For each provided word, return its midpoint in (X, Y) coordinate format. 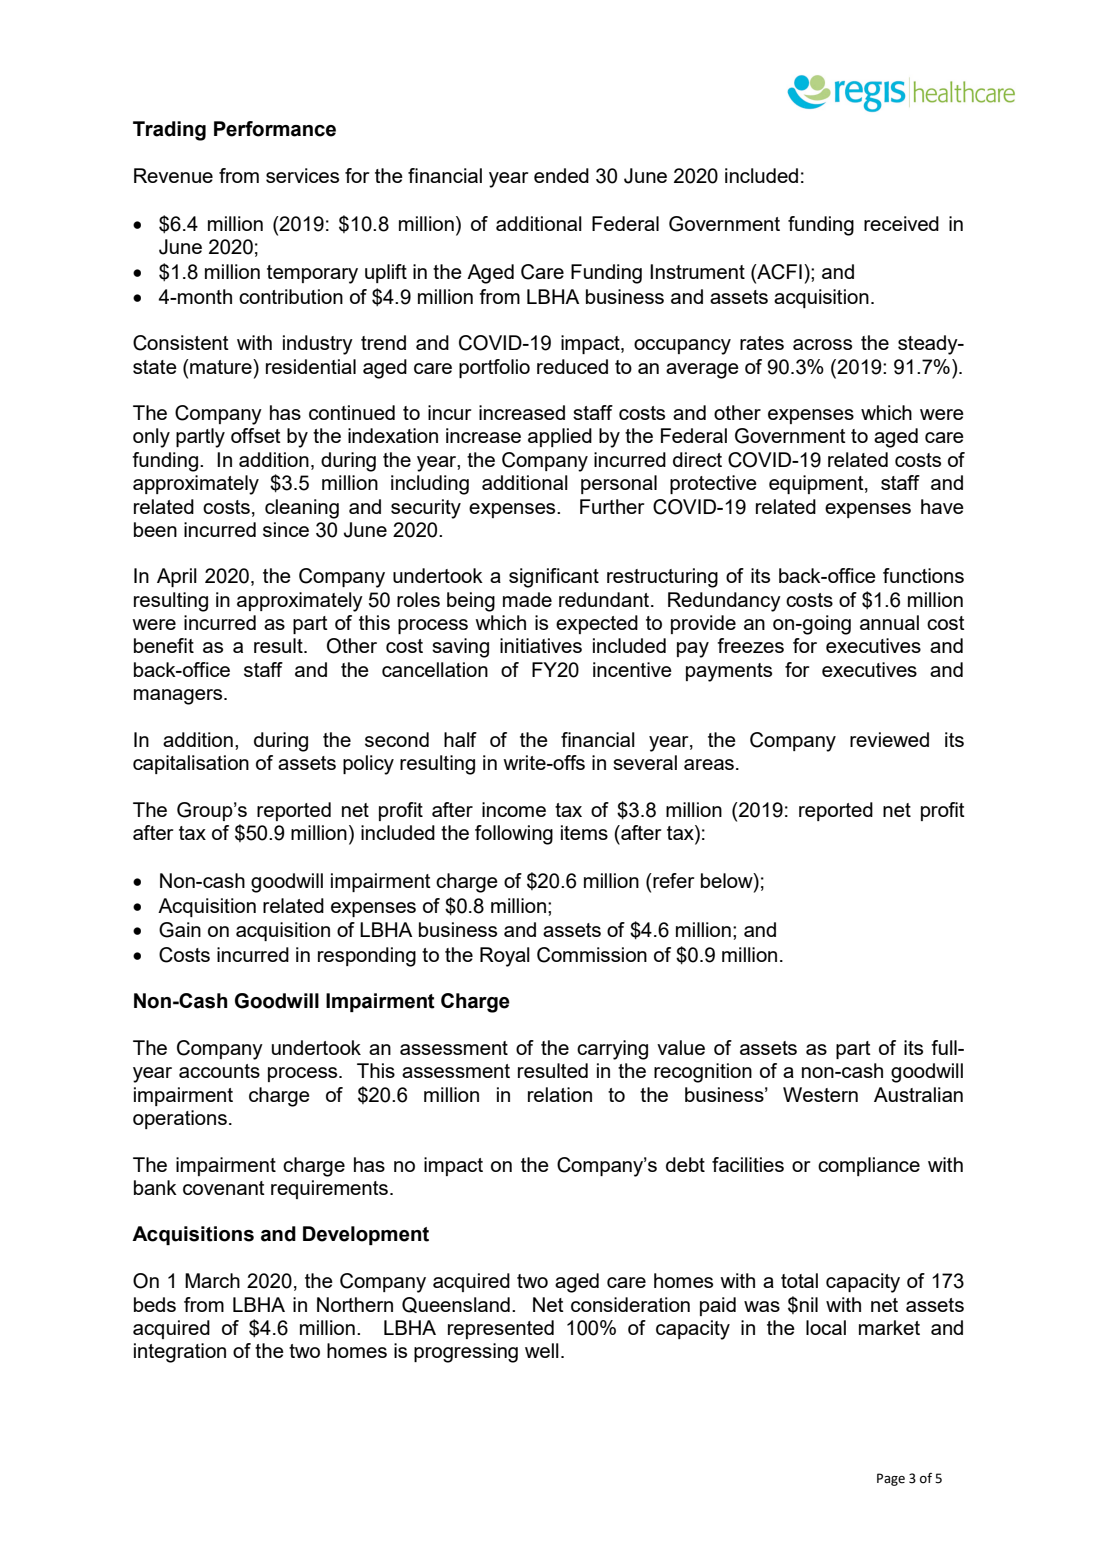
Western (820, 1094)
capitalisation (191, 764)
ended (561, 175)
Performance (275, 129)
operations (180, 1119)
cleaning (302, 509)
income (514, 809)
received (901, 223)
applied (560, 437)
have (942, 506)
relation (560, 1094)
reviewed (889, 739)
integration (180, 1353)
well (542, 1350)
